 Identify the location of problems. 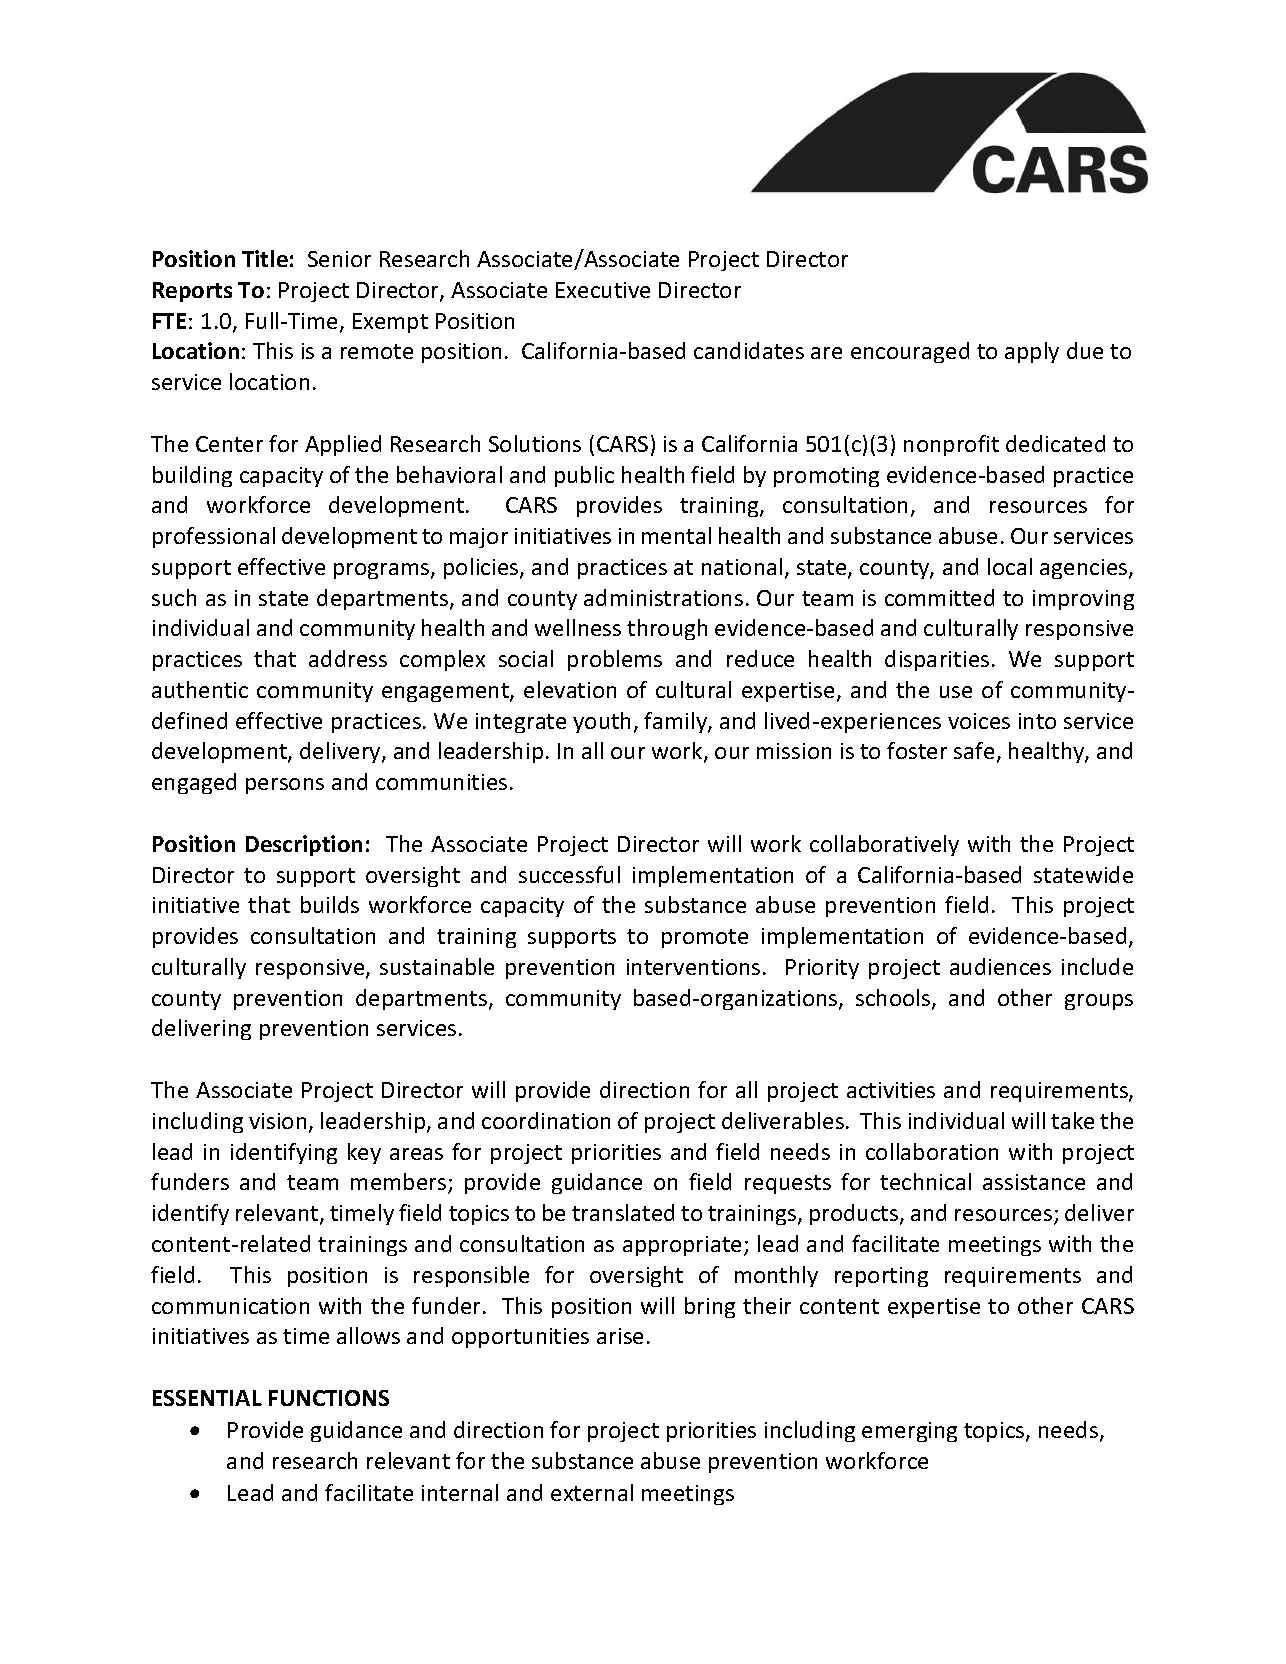
(615, 660).
